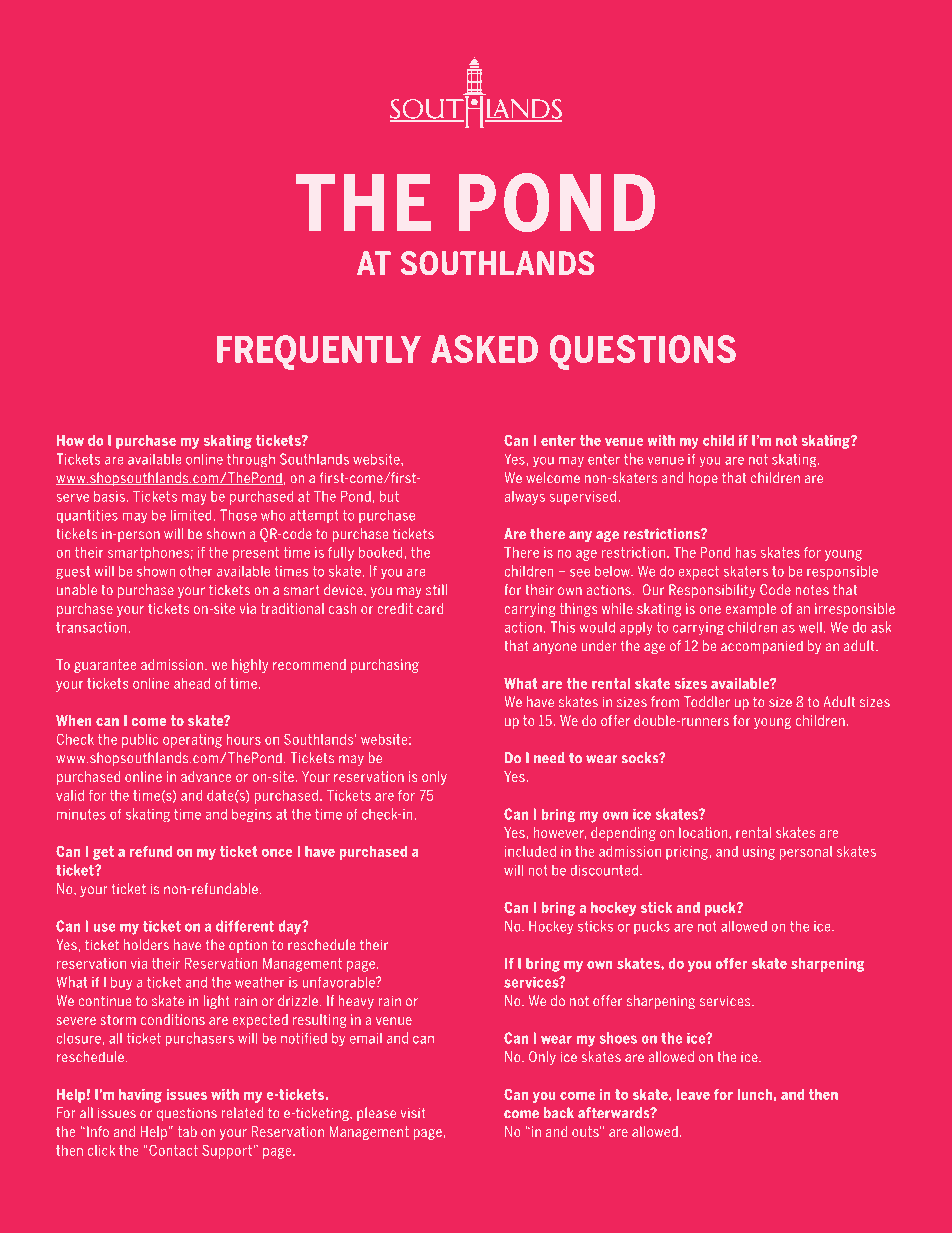 The height and width of the image is (1233, 952). I want to click on hope, so click(703, 479).
